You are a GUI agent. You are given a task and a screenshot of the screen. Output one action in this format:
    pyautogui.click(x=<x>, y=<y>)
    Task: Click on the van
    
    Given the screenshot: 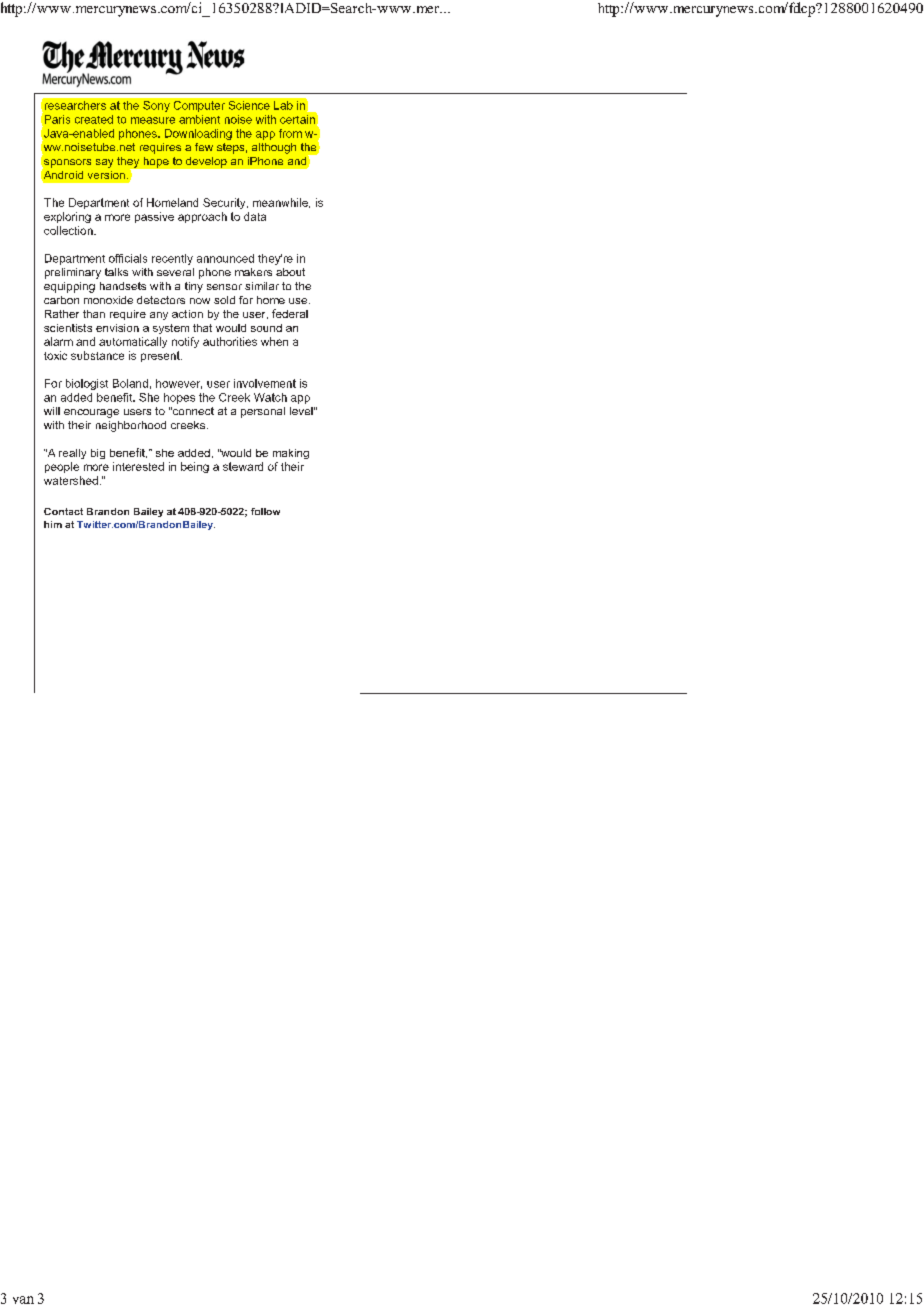 What is the action you would take?
    pyautogui.click(x=23, y=1300)
